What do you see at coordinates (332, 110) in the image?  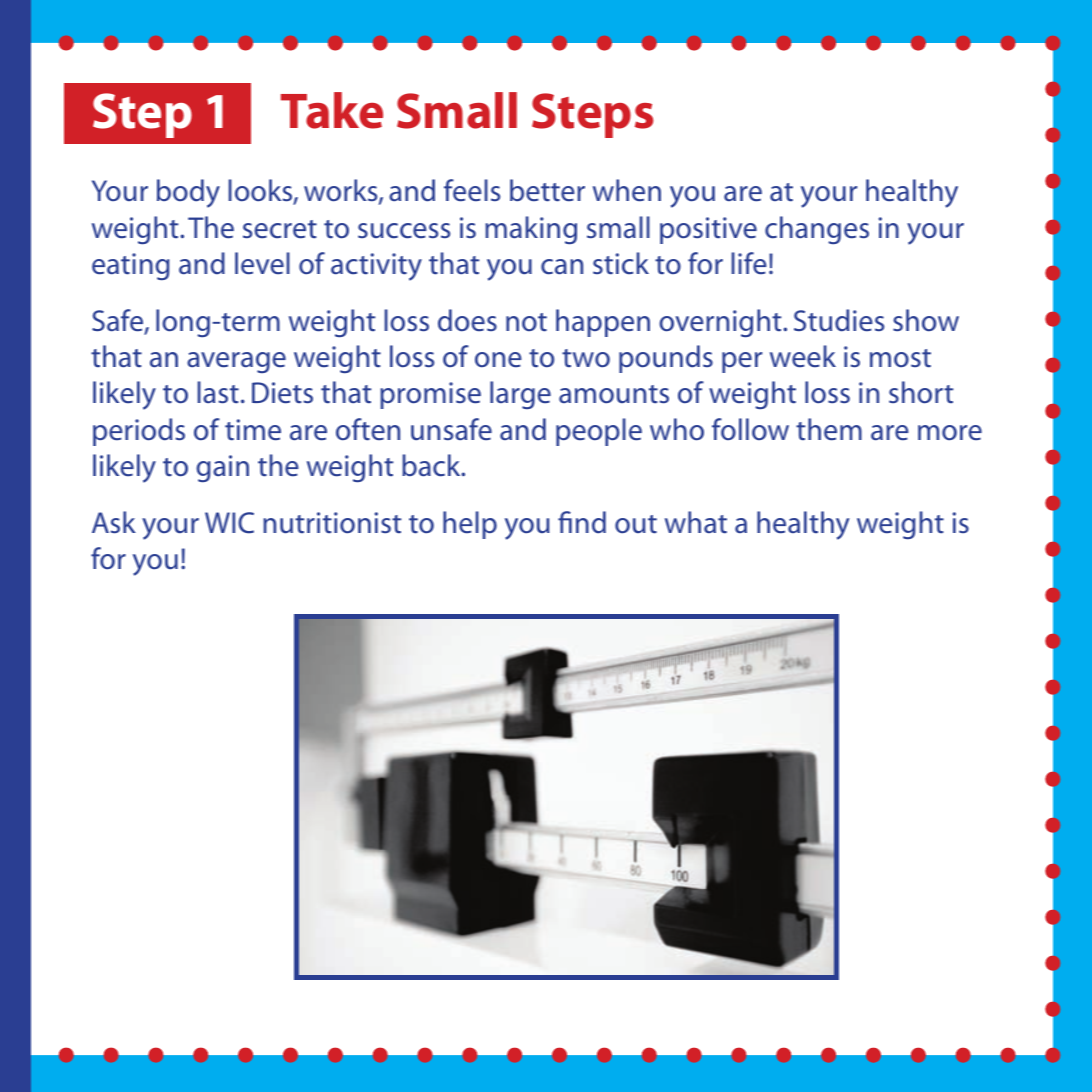 I see `Take` at bounding box center [332, 110].
